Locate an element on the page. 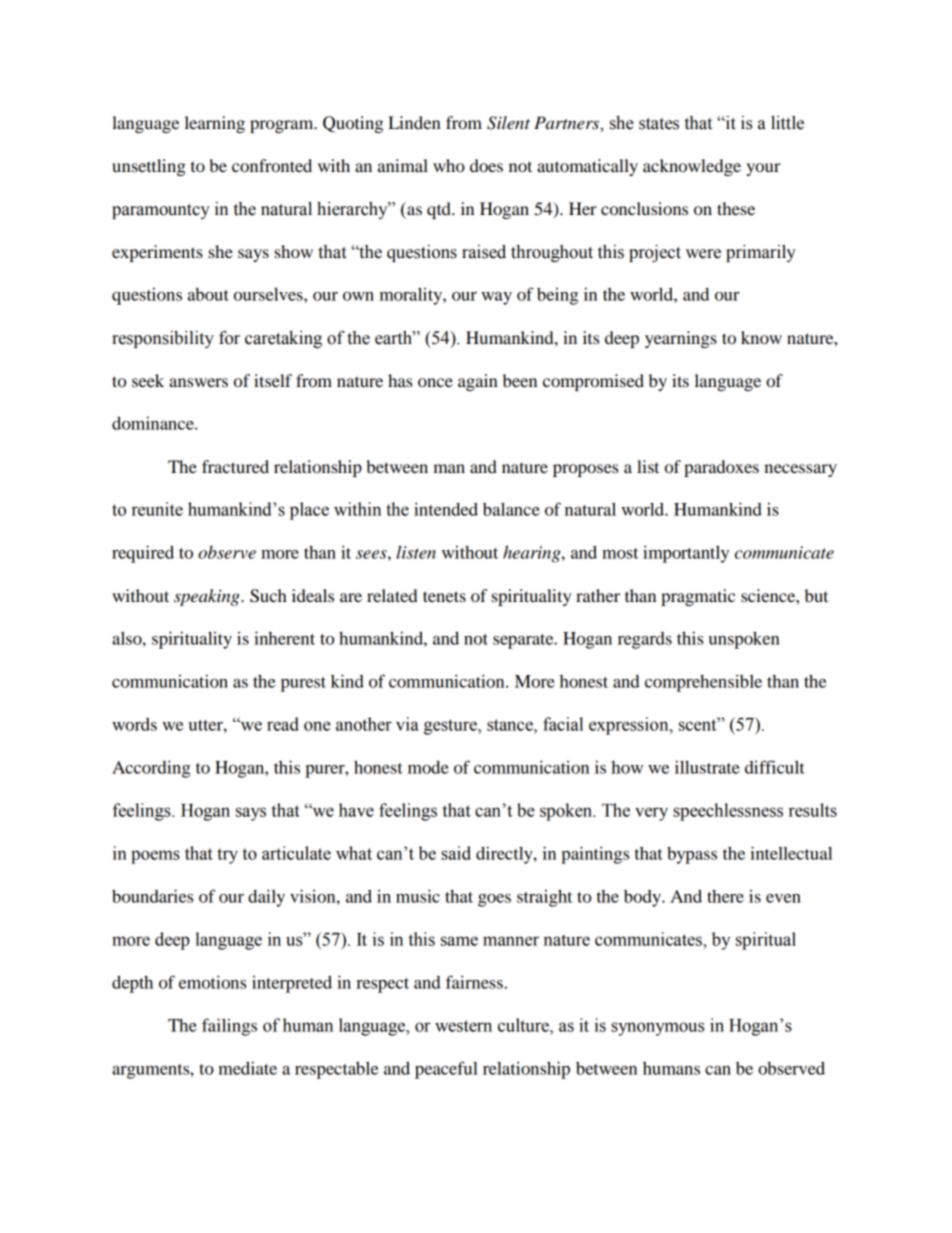  western is located at coordinates (463, 1026).
